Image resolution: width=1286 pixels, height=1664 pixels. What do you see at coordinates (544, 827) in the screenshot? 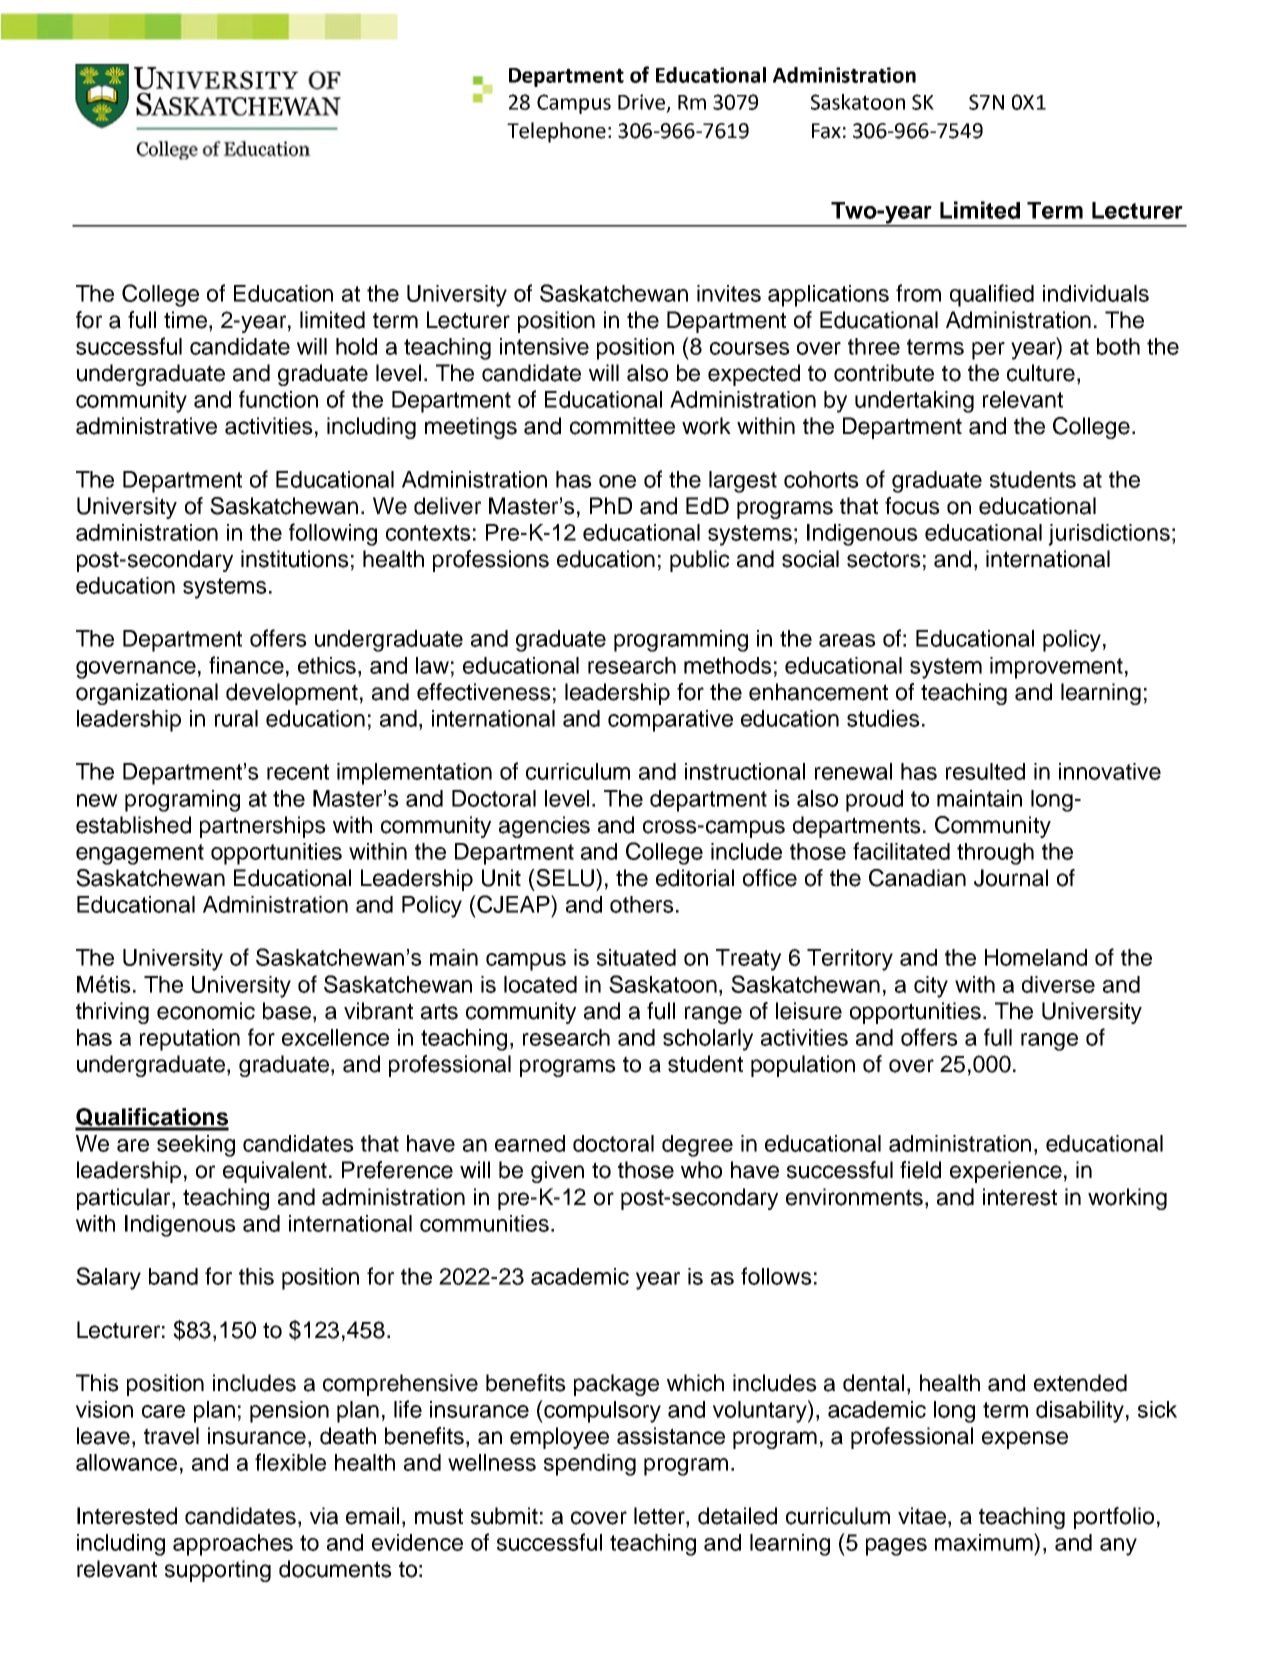
I see `agencies` at bounding box center [544, 827].
